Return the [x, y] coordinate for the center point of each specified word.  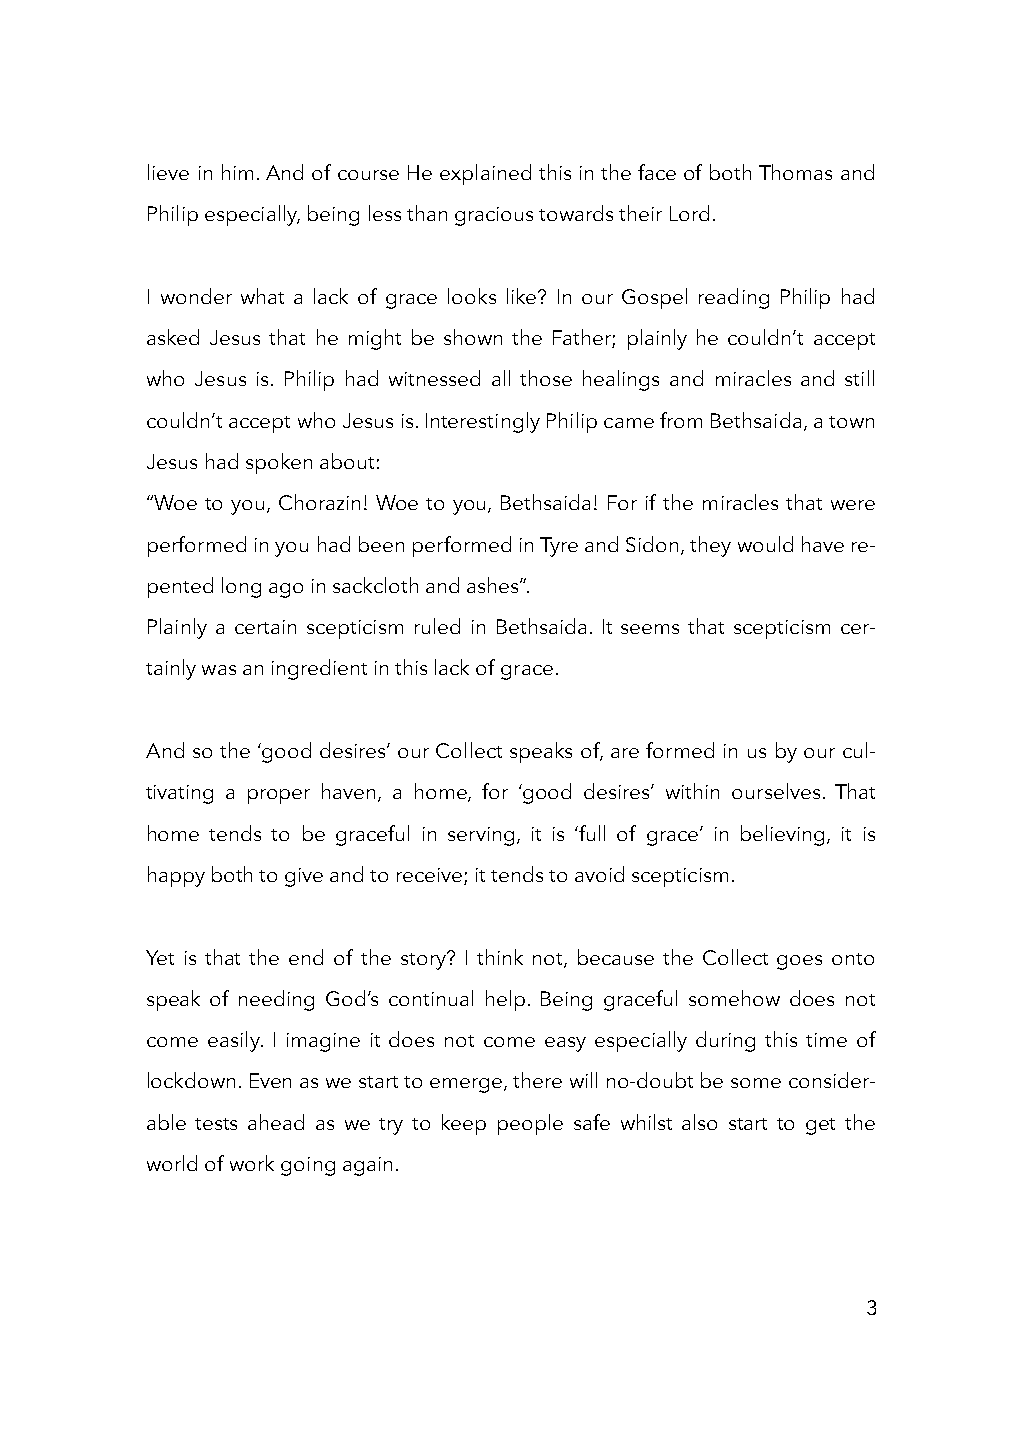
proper [279, 796]
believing [782, 835]
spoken [279, 463]
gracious [494, 216]
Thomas [795, 172]
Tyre [559, 547]
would [765, 544]
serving [481, 836]
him [237, 172]
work [252, 1163]
